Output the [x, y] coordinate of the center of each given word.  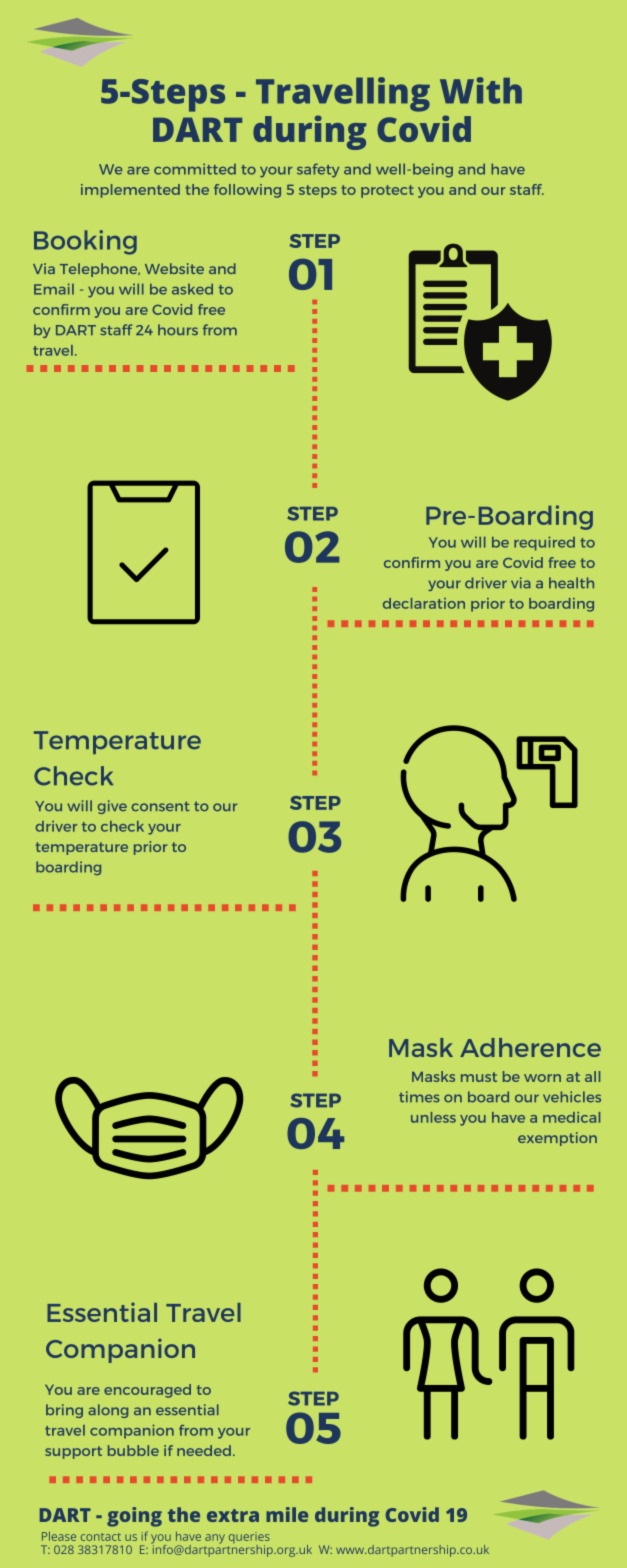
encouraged [147, 1391]
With [481, 90]
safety [318, 170]
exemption [557, 1139]
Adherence [530, 1047]
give [112, 807]
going [134, 1517]
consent [160, 806]
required [544, 543]
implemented [130, 191]
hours [178, 329]
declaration [424, 603]
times [419, 1097]
